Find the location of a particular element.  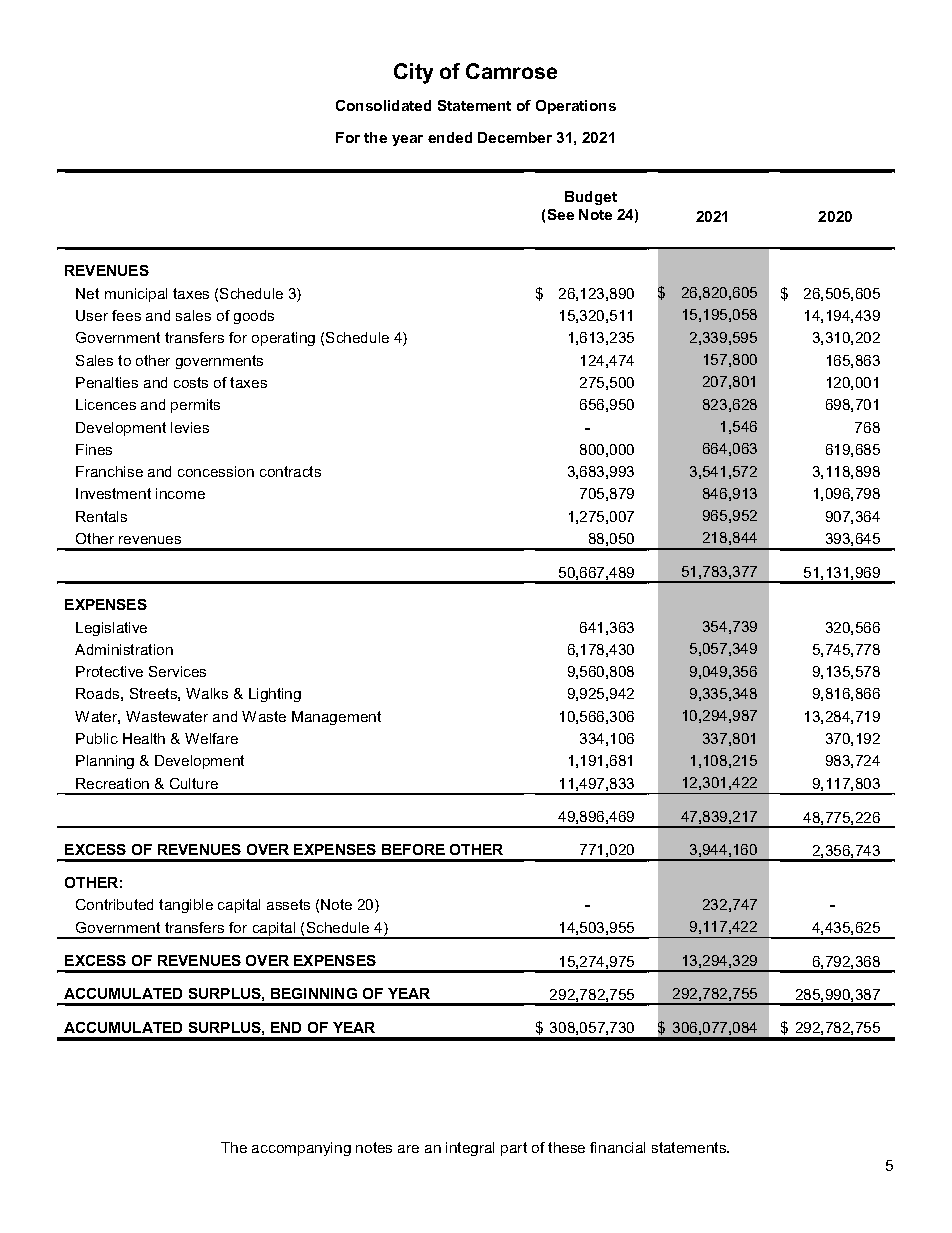

Operations is located at coordinates (576, 107).
